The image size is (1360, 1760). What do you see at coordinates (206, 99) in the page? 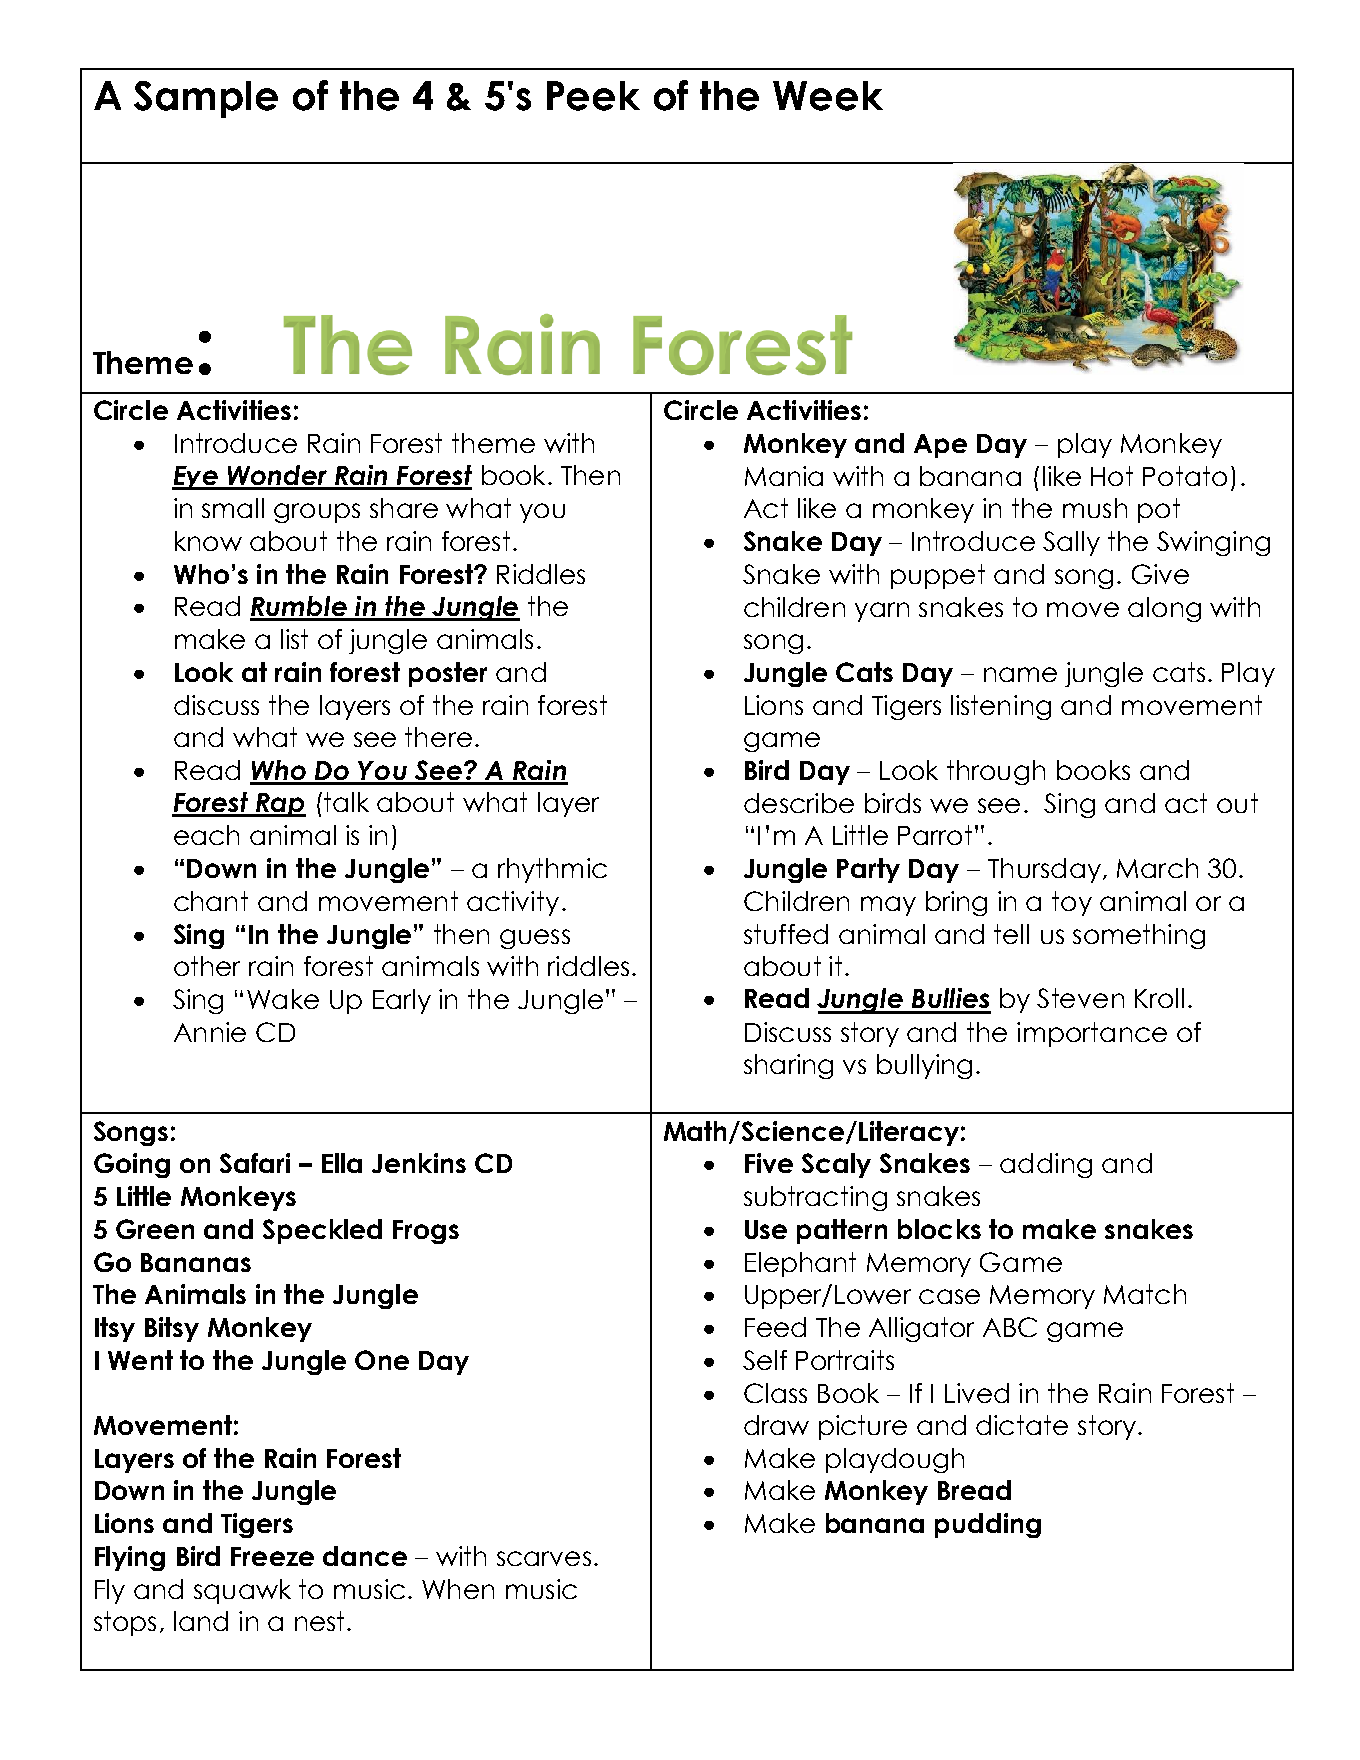
I see `Sample` at bounding box center [206, 99].
